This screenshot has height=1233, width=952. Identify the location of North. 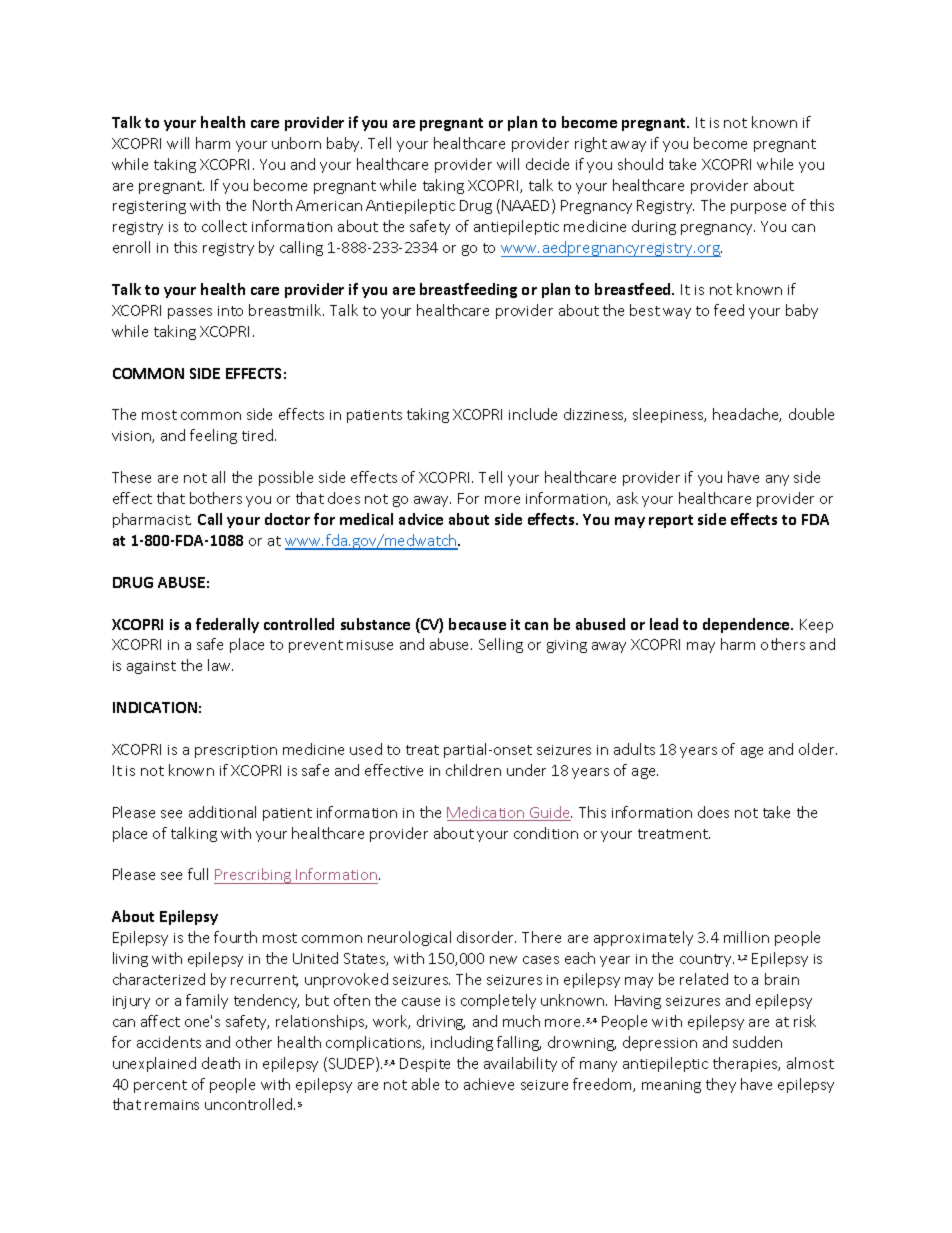
(272, 205).
